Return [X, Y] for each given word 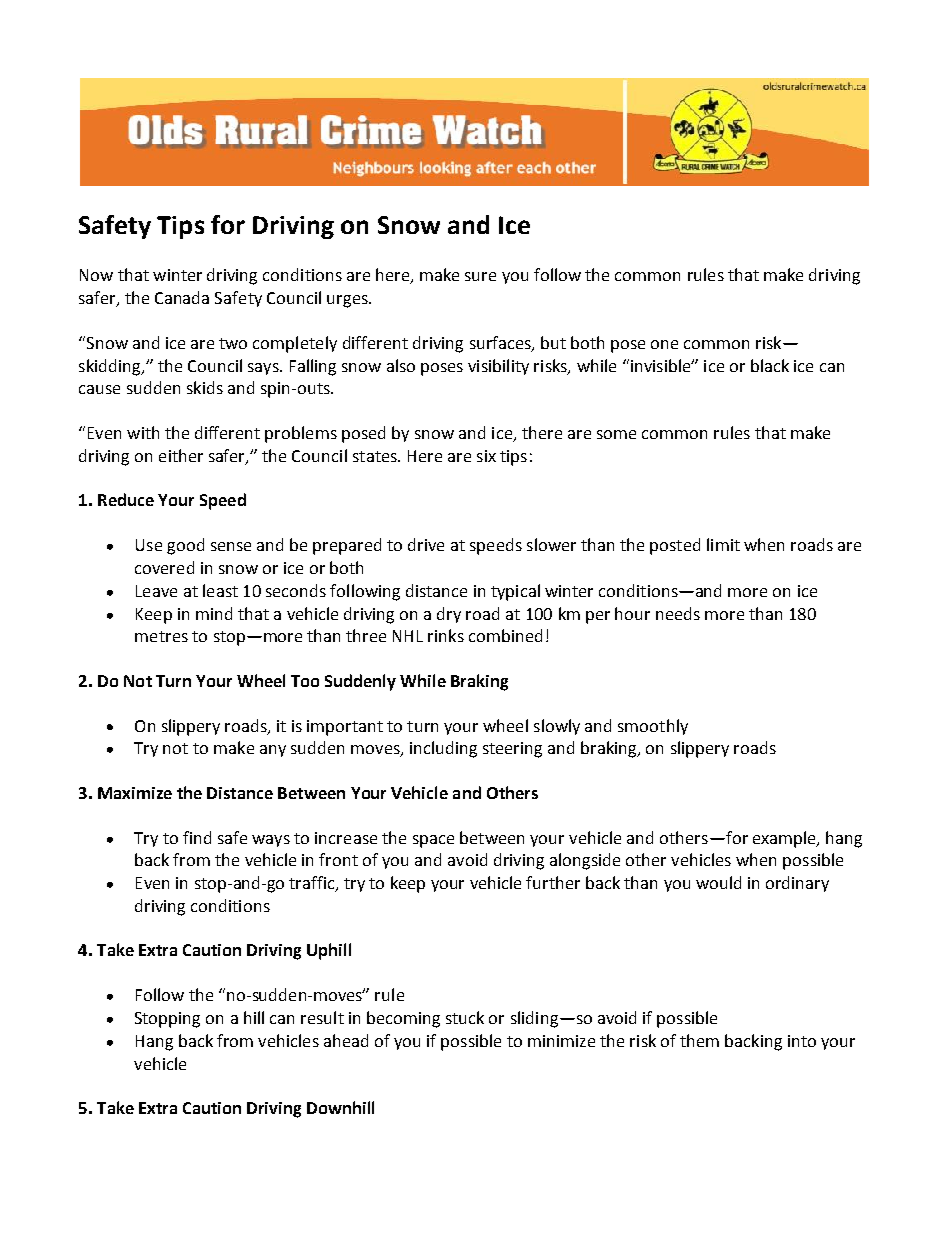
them [699, 1040]
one [664, 344]
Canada [182, 297]
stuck [465, 1017]
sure [480, 276]
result [322, 1017]
